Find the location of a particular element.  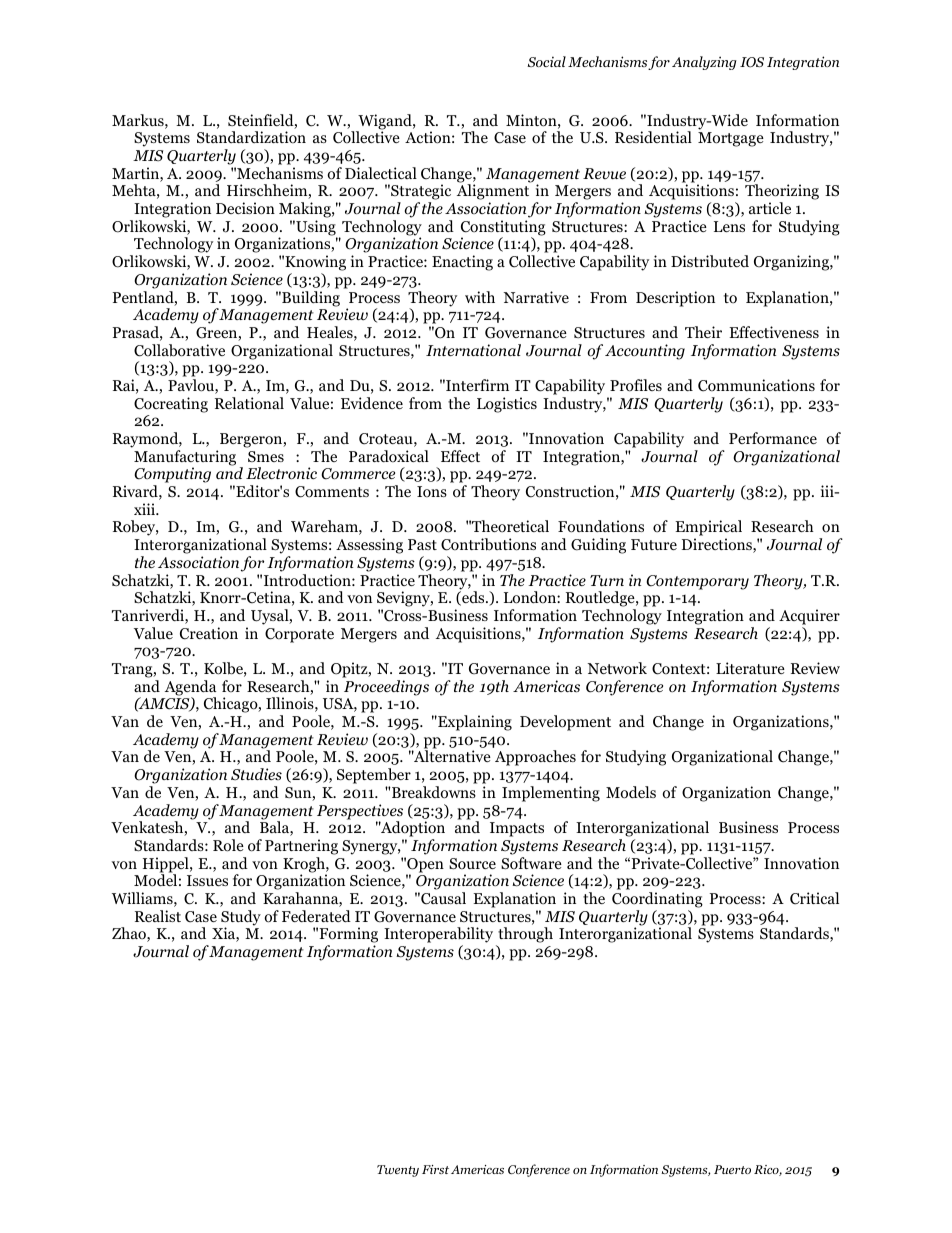

Standardization is located at coordinates (251, 137).
